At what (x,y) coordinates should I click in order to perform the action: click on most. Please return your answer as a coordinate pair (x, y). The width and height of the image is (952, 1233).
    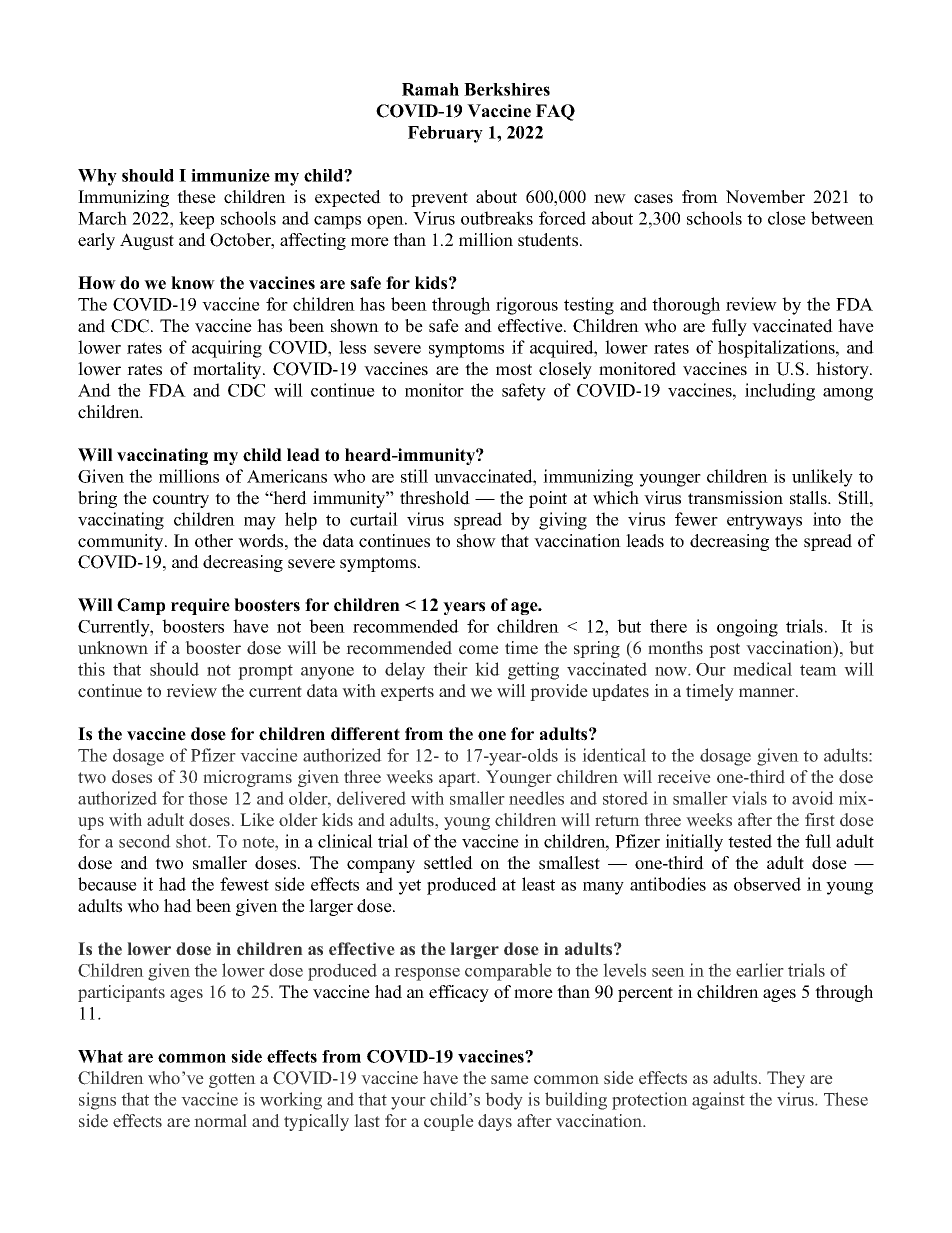
    Looking at the image, I should click on (514, 370).
